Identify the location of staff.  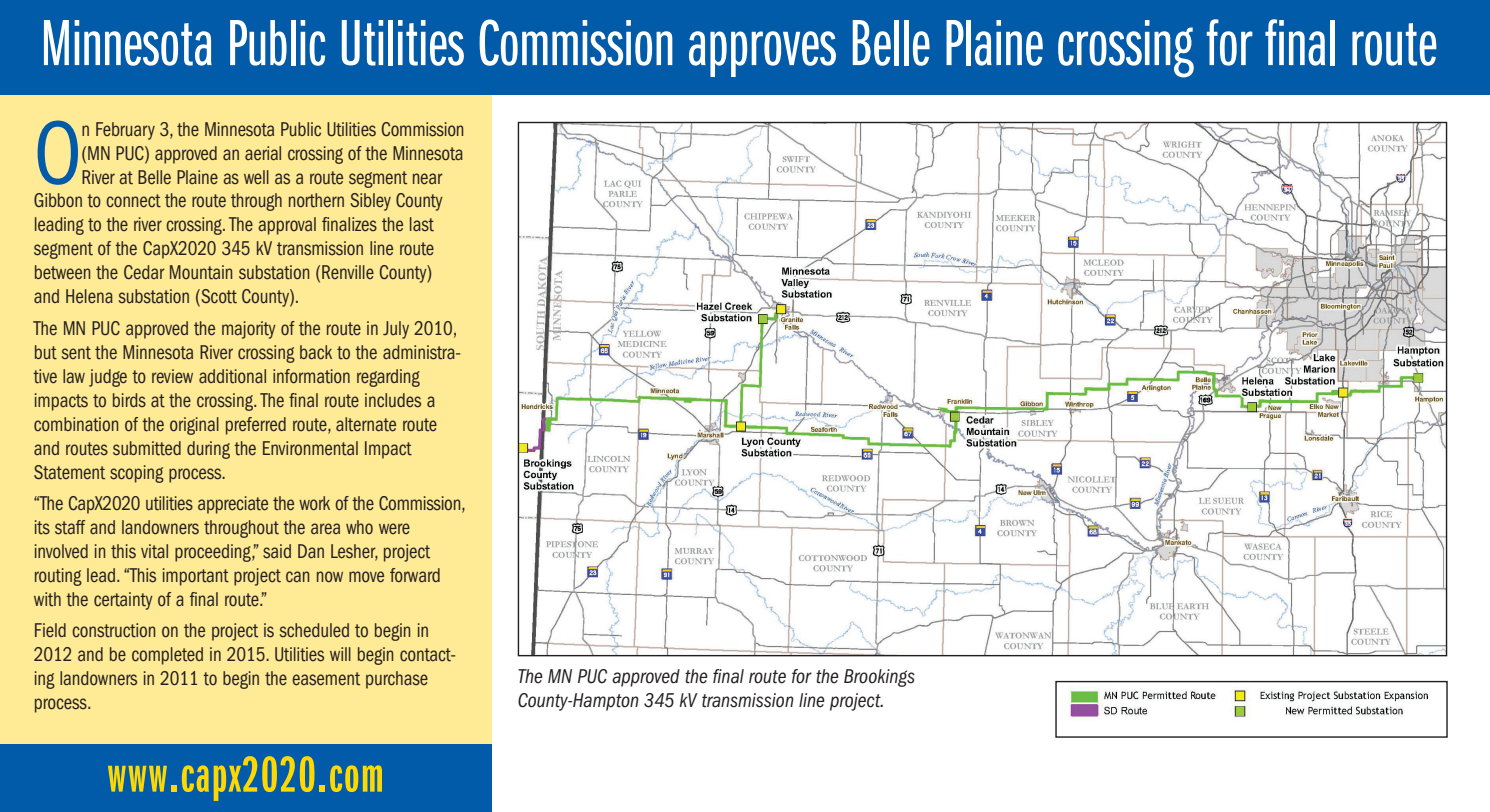
(70, 527).
